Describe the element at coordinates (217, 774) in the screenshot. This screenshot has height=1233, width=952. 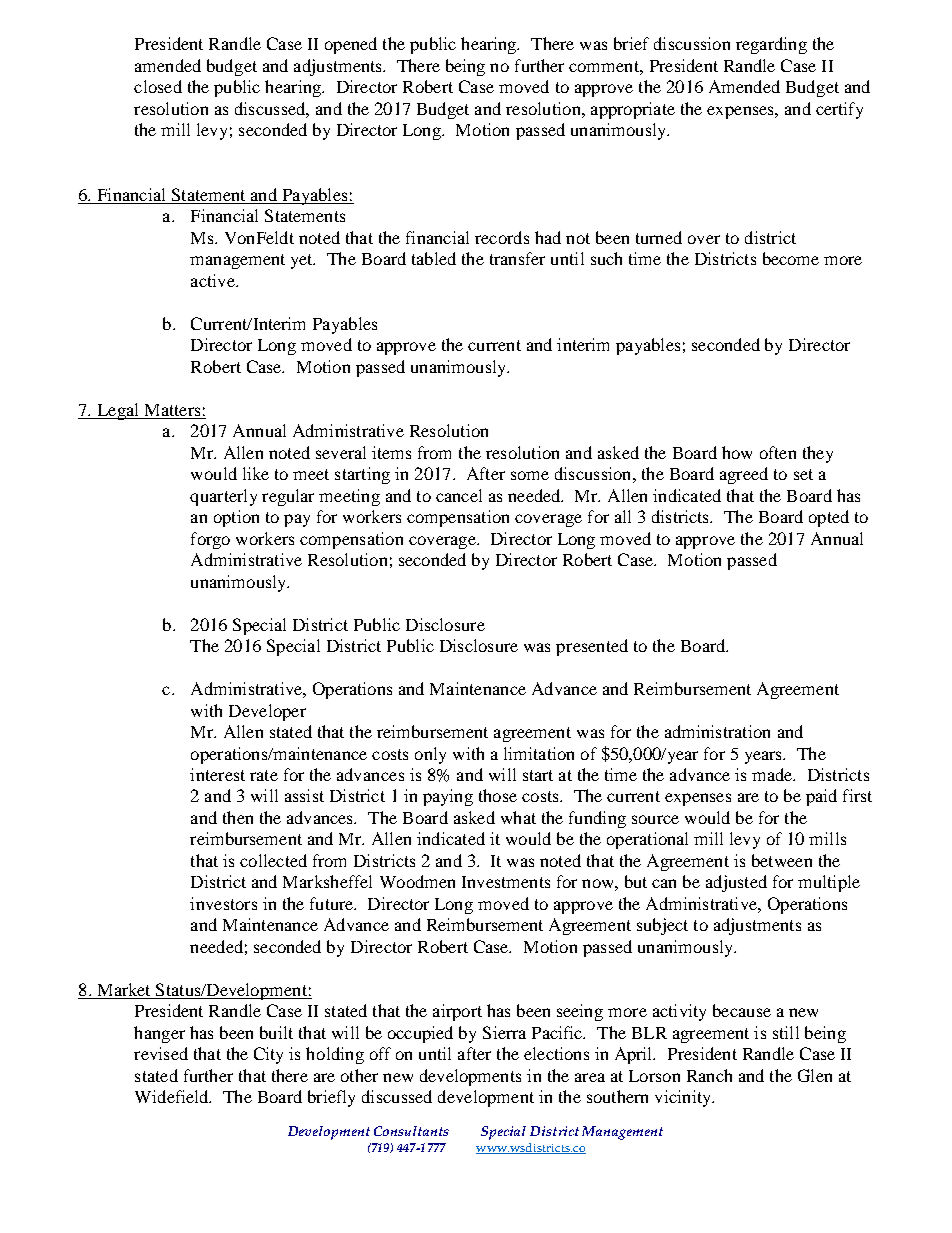
I see `interest` at that location.
